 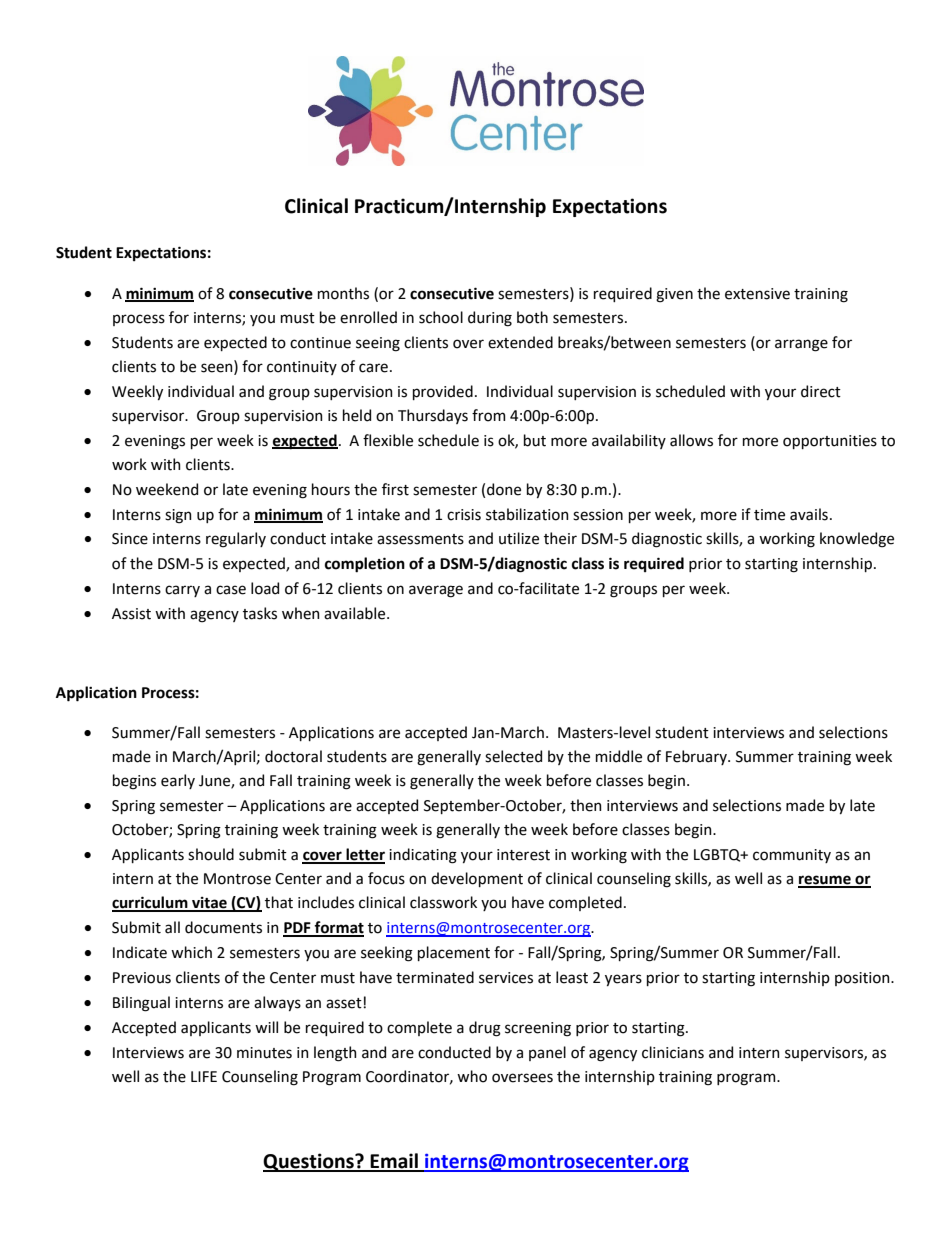 I want to click on February, so click(x=697, y=757).
